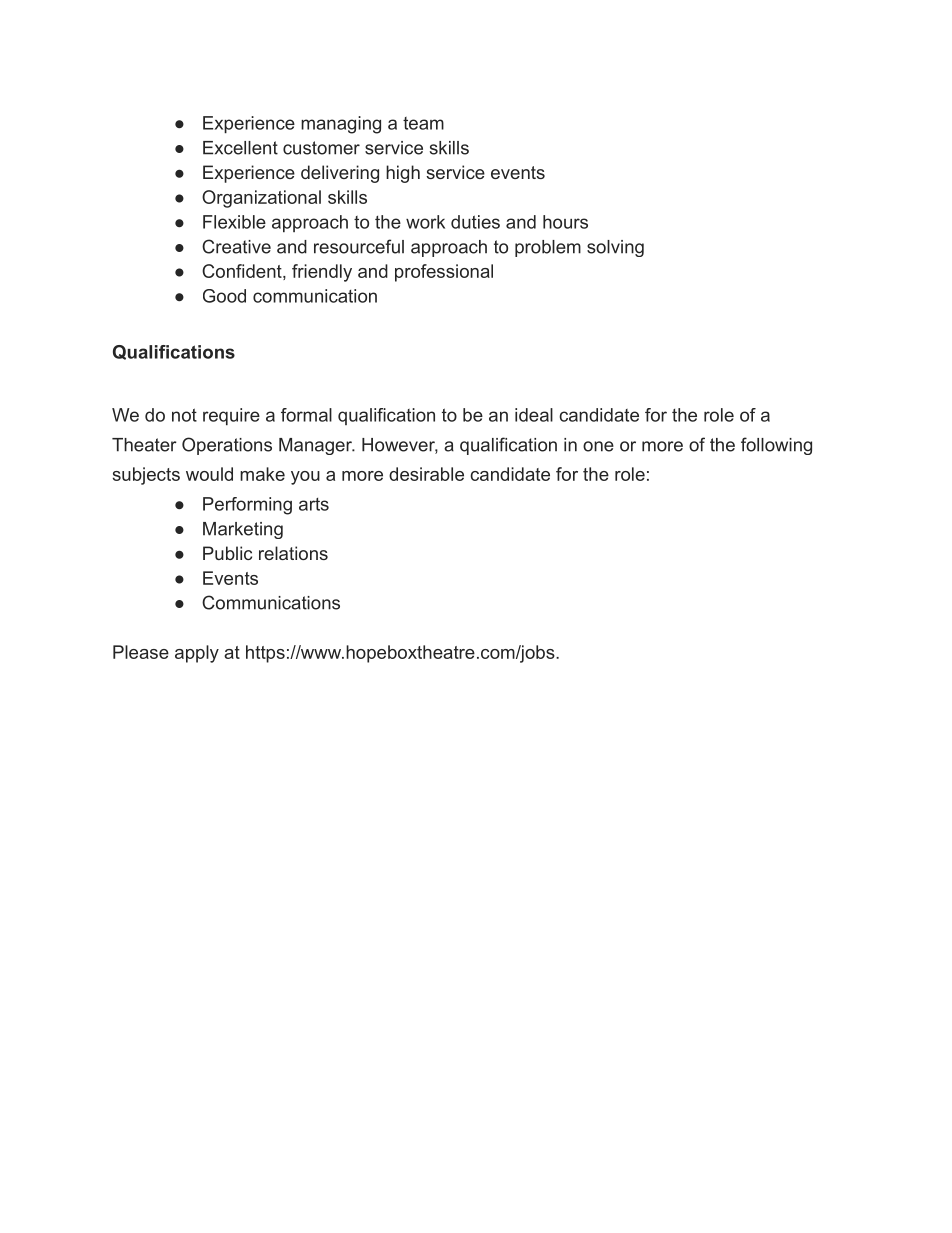 This page has height=1233, width=952. What do you see at coordinates (423, 123) in the page?
I see `team` at bounding box center [423, 123].
